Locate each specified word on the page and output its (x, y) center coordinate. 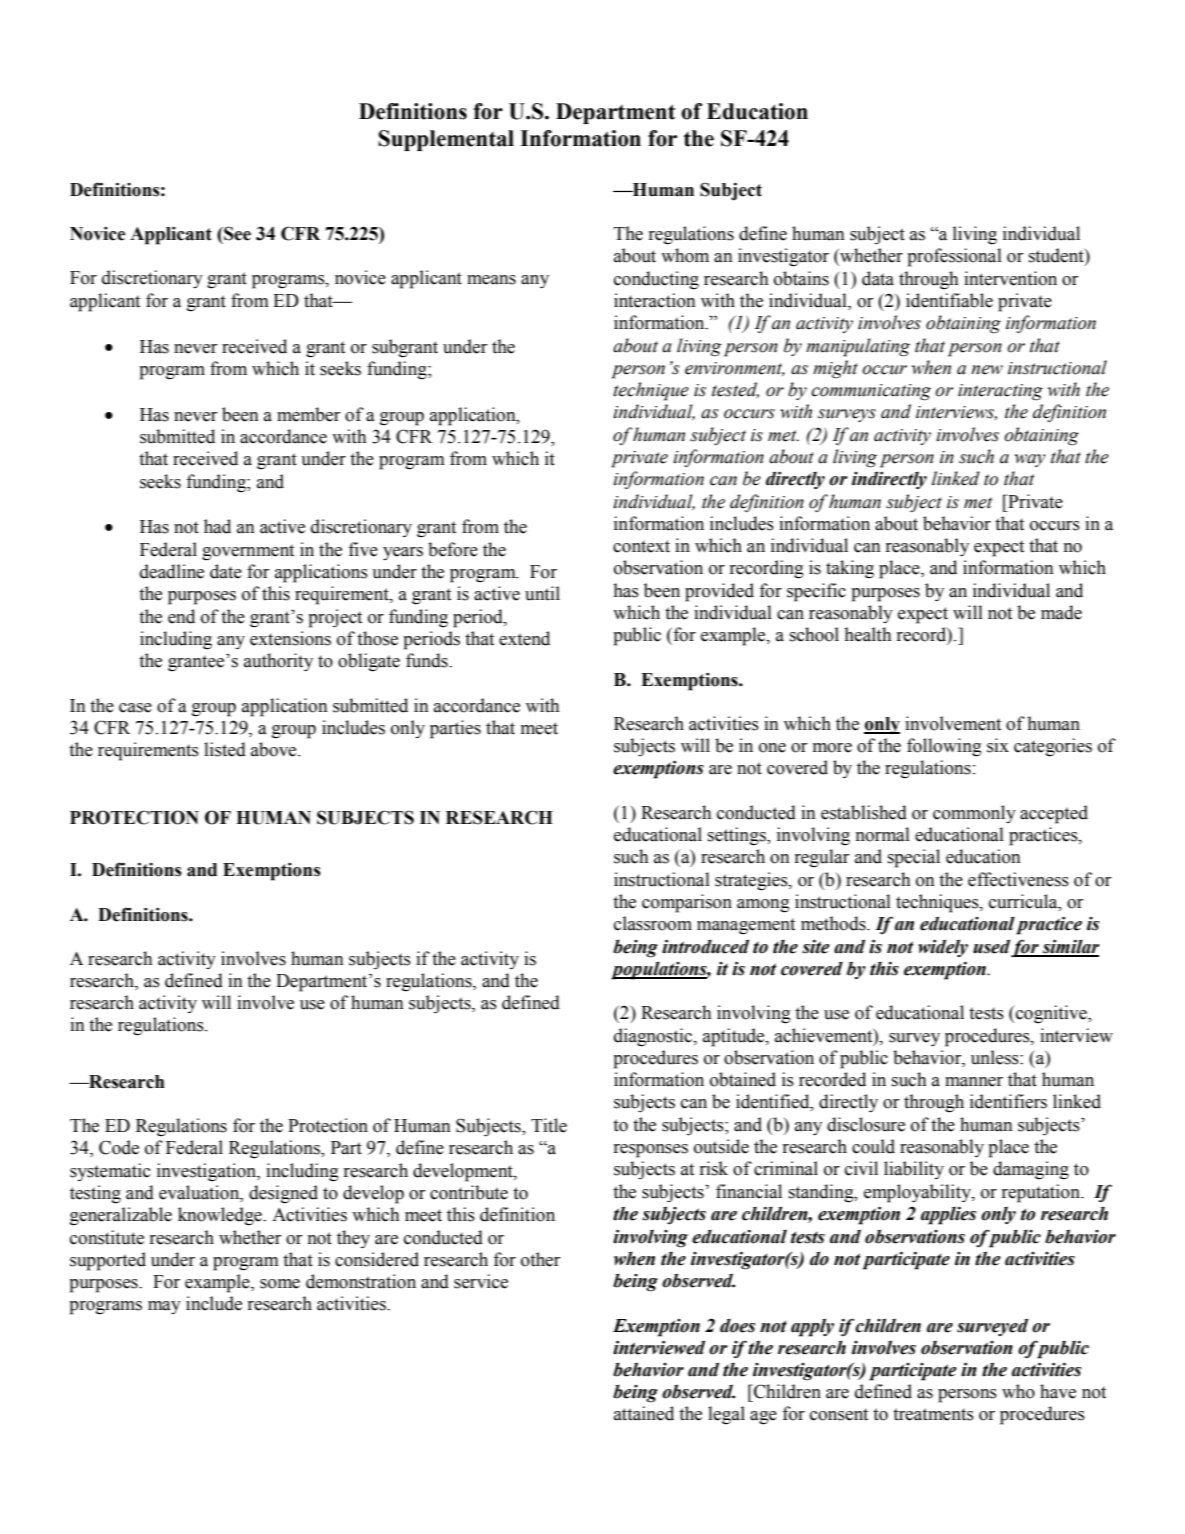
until (542, 593)
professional (954, 257)
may (164, 1307)
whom (685, 255)
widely (943, 948)
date (226, 571)
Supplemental (446, 140)
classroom (653, 923)
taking (850, 569)
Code (119, 1147)
